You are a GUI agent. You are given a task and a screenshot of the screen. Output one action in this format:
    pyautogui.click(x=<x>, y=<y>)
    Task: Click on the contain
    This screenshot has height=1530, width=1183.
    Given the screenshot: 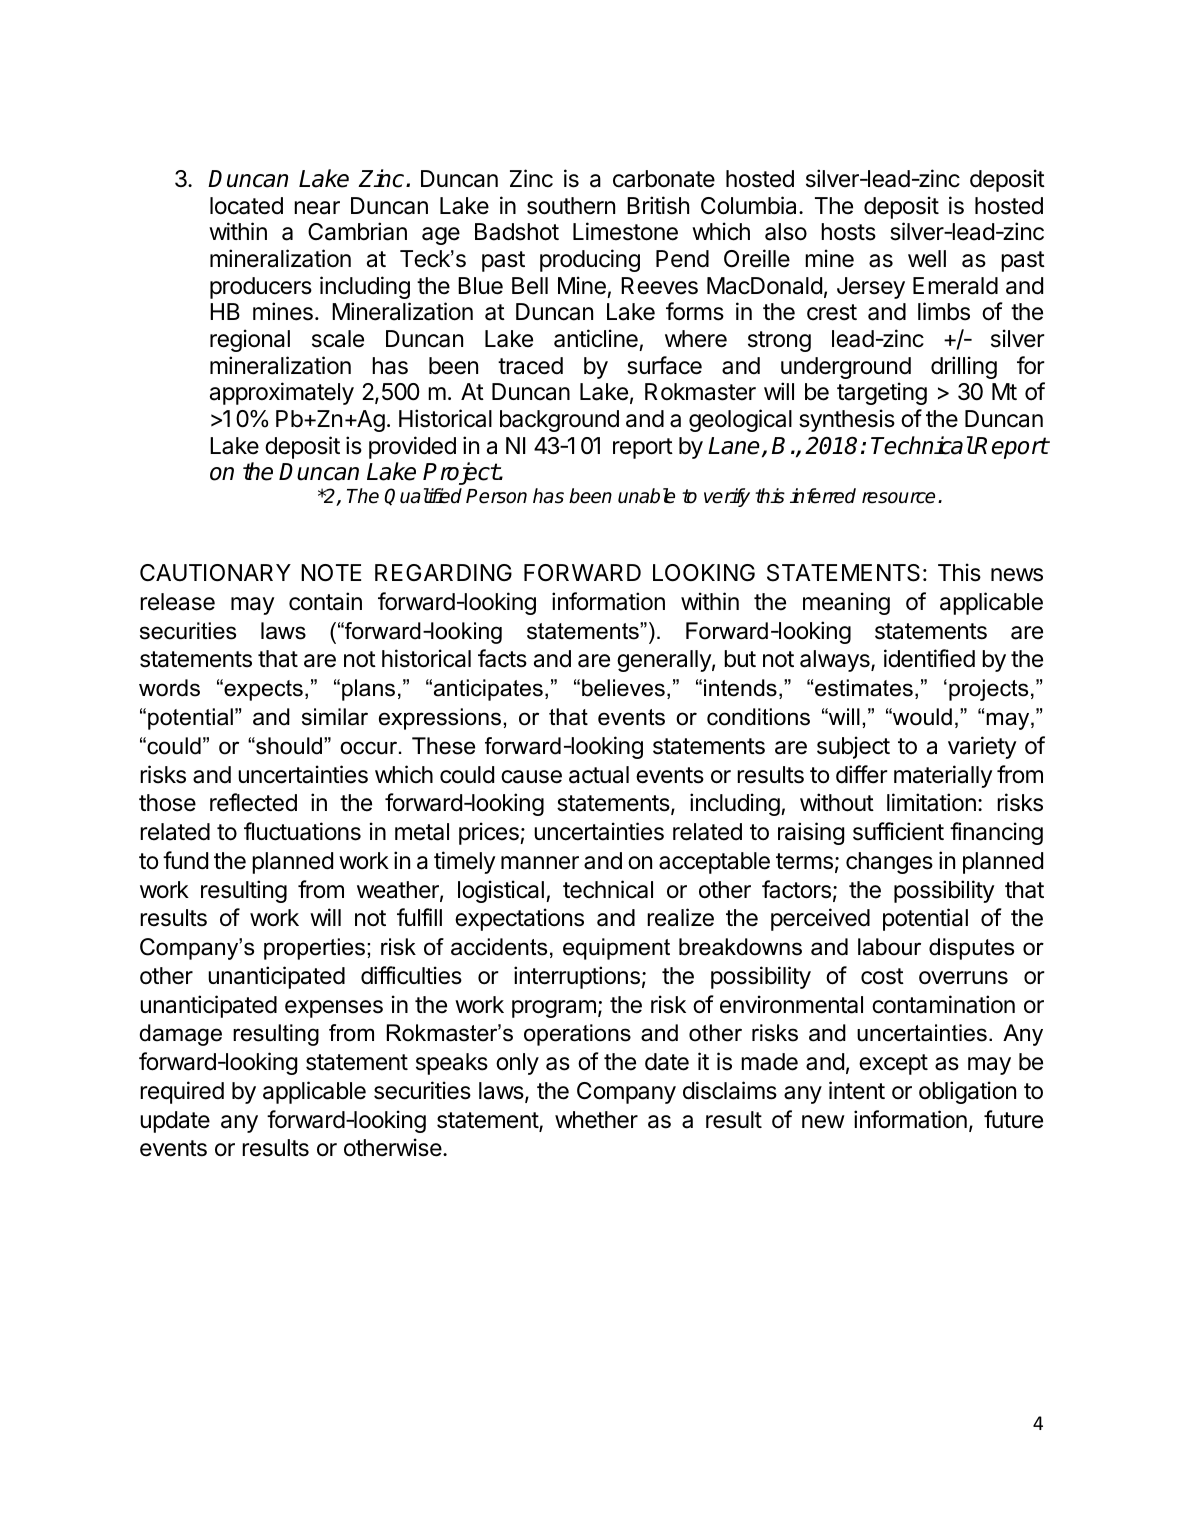 What is the action you would take?
    pyautogui.click(x=325, y=601)
